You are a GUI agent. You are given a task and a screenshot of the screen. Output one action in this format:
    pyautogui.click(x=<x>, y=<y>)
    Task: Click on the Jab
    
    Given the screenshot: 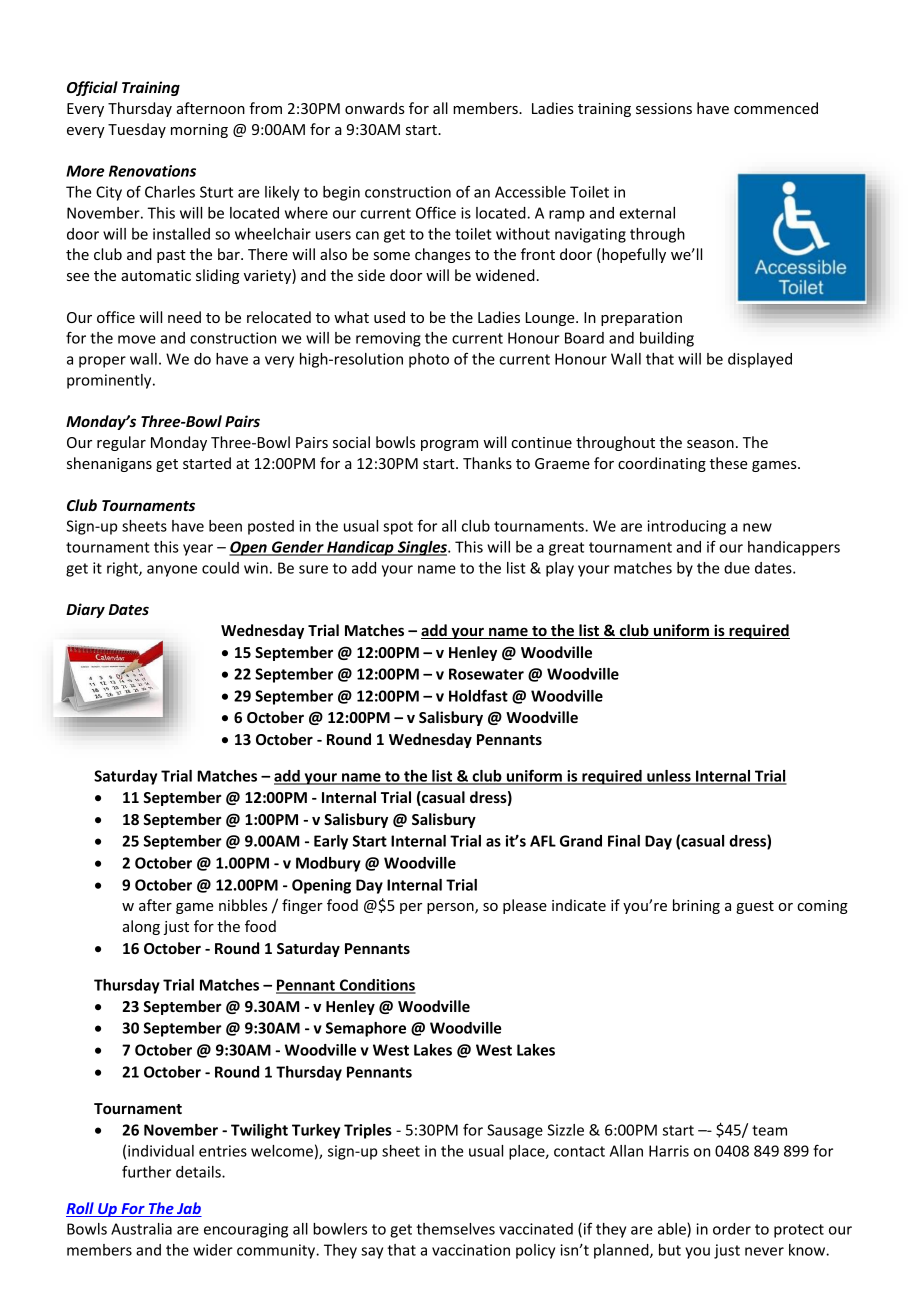 What is the action you would take?
    pyautogui.click(x=188, y=1209)
